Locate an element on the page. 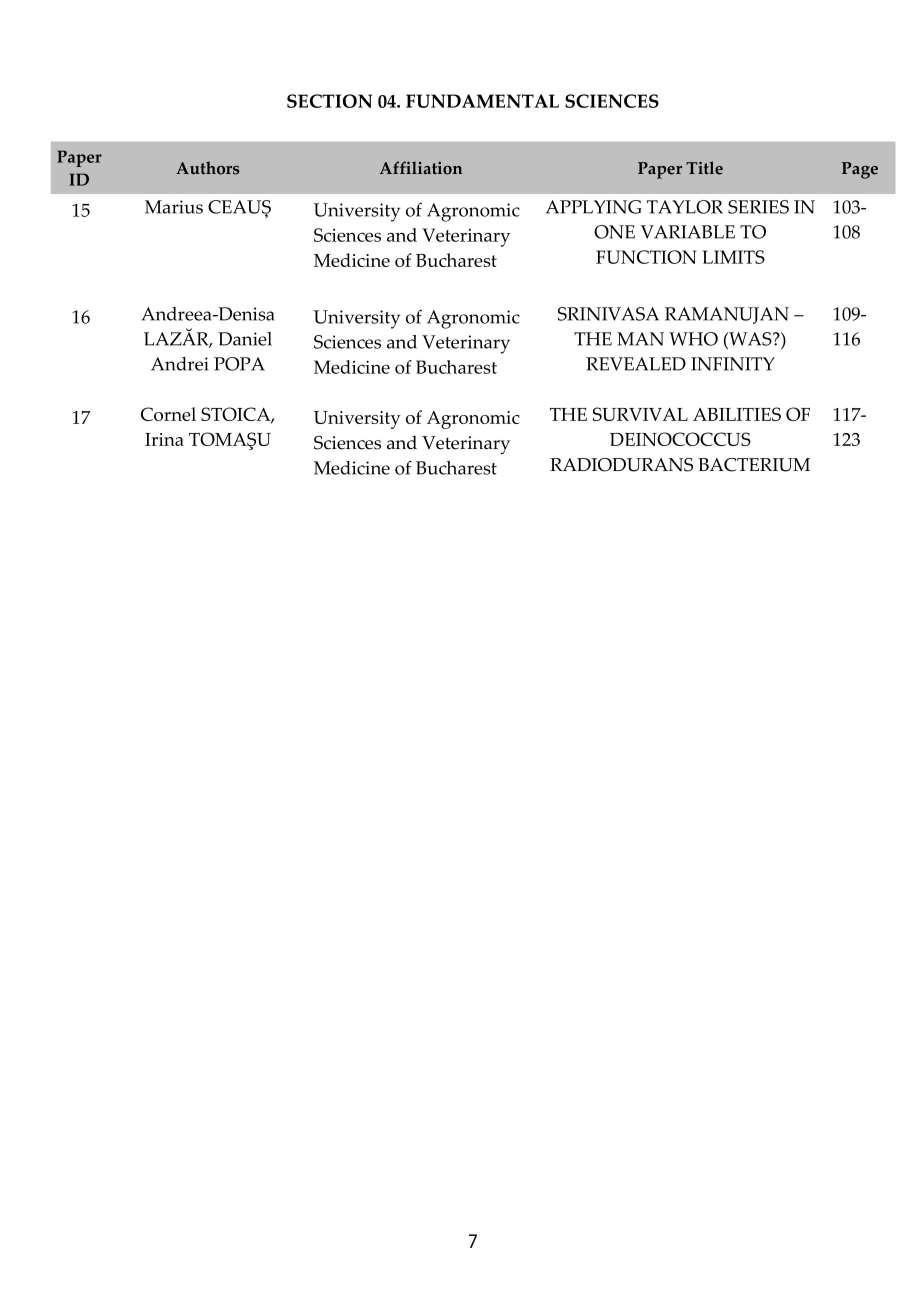  FUNCTION is located at coordinates (646, 257).
